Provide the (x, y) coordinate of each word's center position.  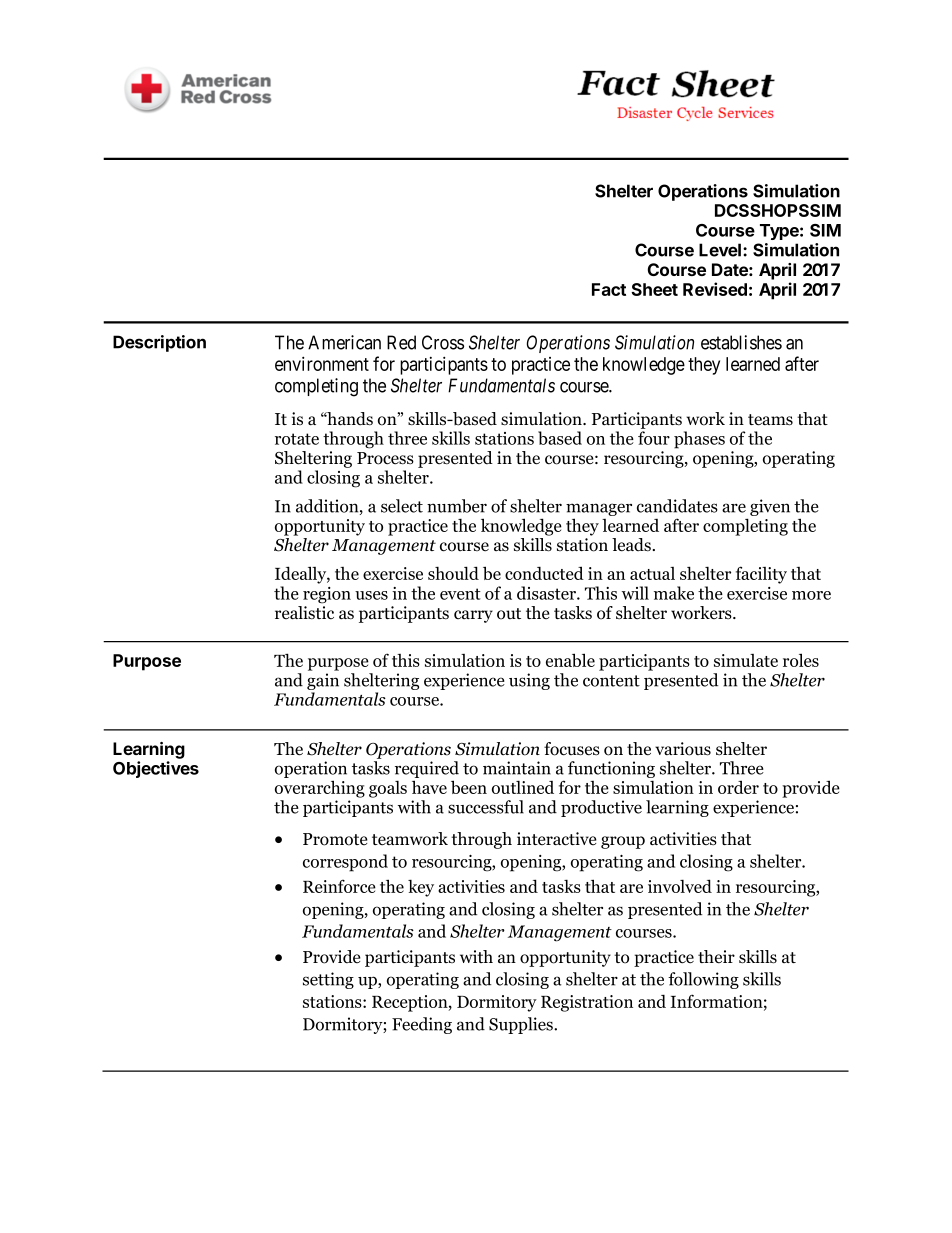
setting (328, 980)
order (738, 787)
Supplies (522, 1025)
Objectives (156, 769)
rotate (297, 439)
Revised (715, 289)
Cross (443, 342)
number (457, 506)
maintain (517, 768)
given (770, 507)
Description (159, 343)
